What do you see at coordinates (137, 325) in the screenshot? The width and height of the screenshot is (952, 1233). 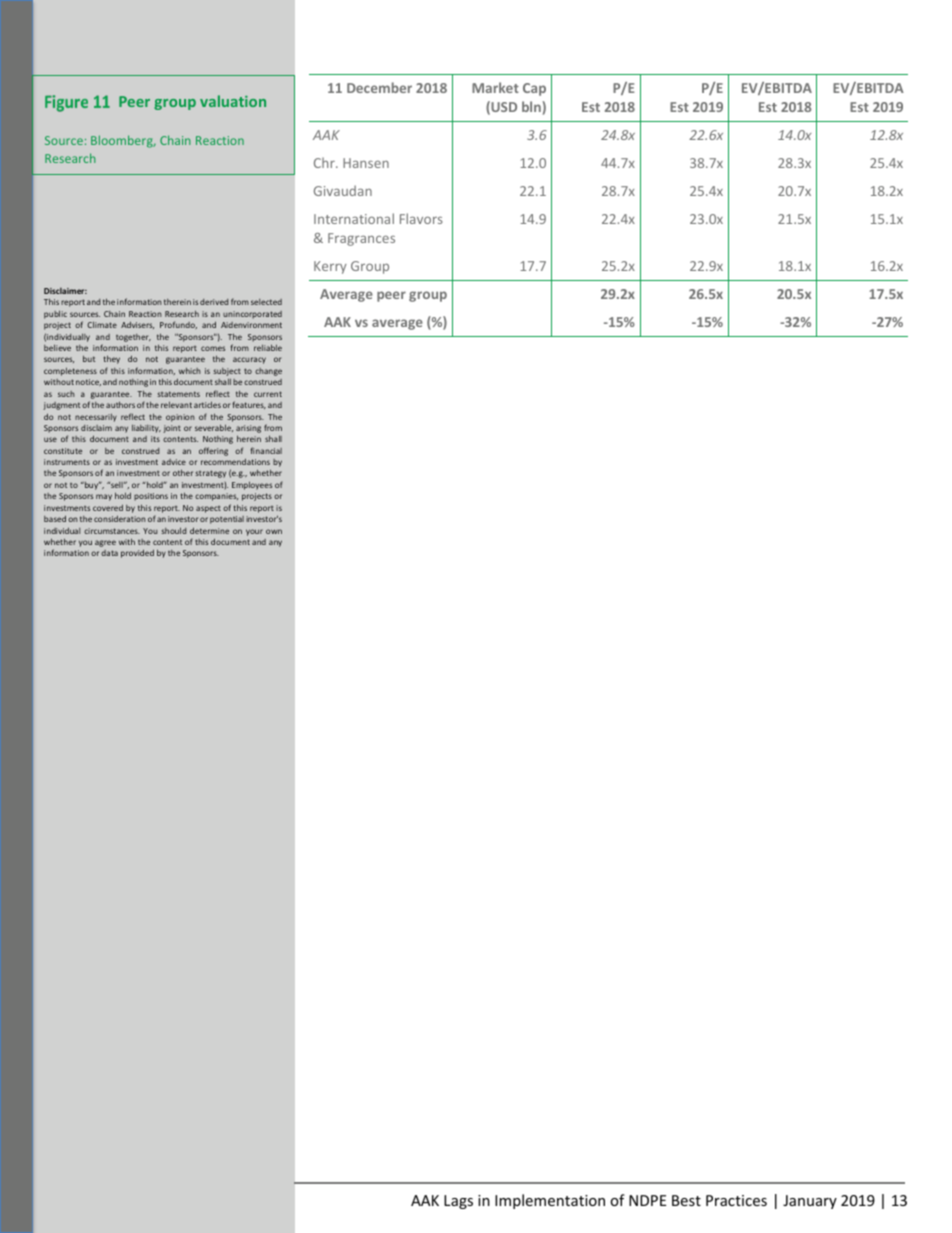 I see `Advisers` at bounding box center [137, 325].
